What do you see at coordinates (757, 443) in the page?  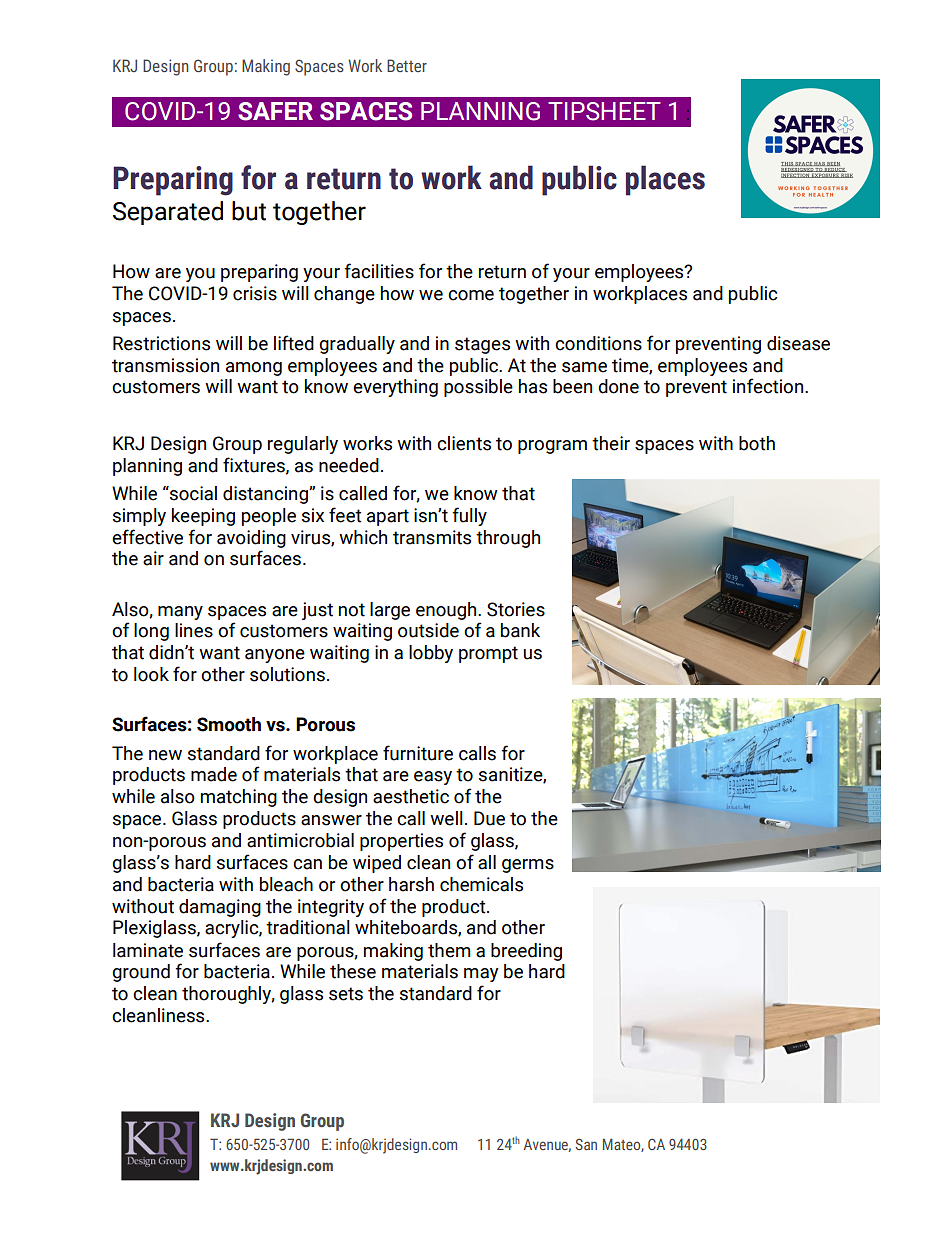 I see `both` at bounding box center [757, 443].
